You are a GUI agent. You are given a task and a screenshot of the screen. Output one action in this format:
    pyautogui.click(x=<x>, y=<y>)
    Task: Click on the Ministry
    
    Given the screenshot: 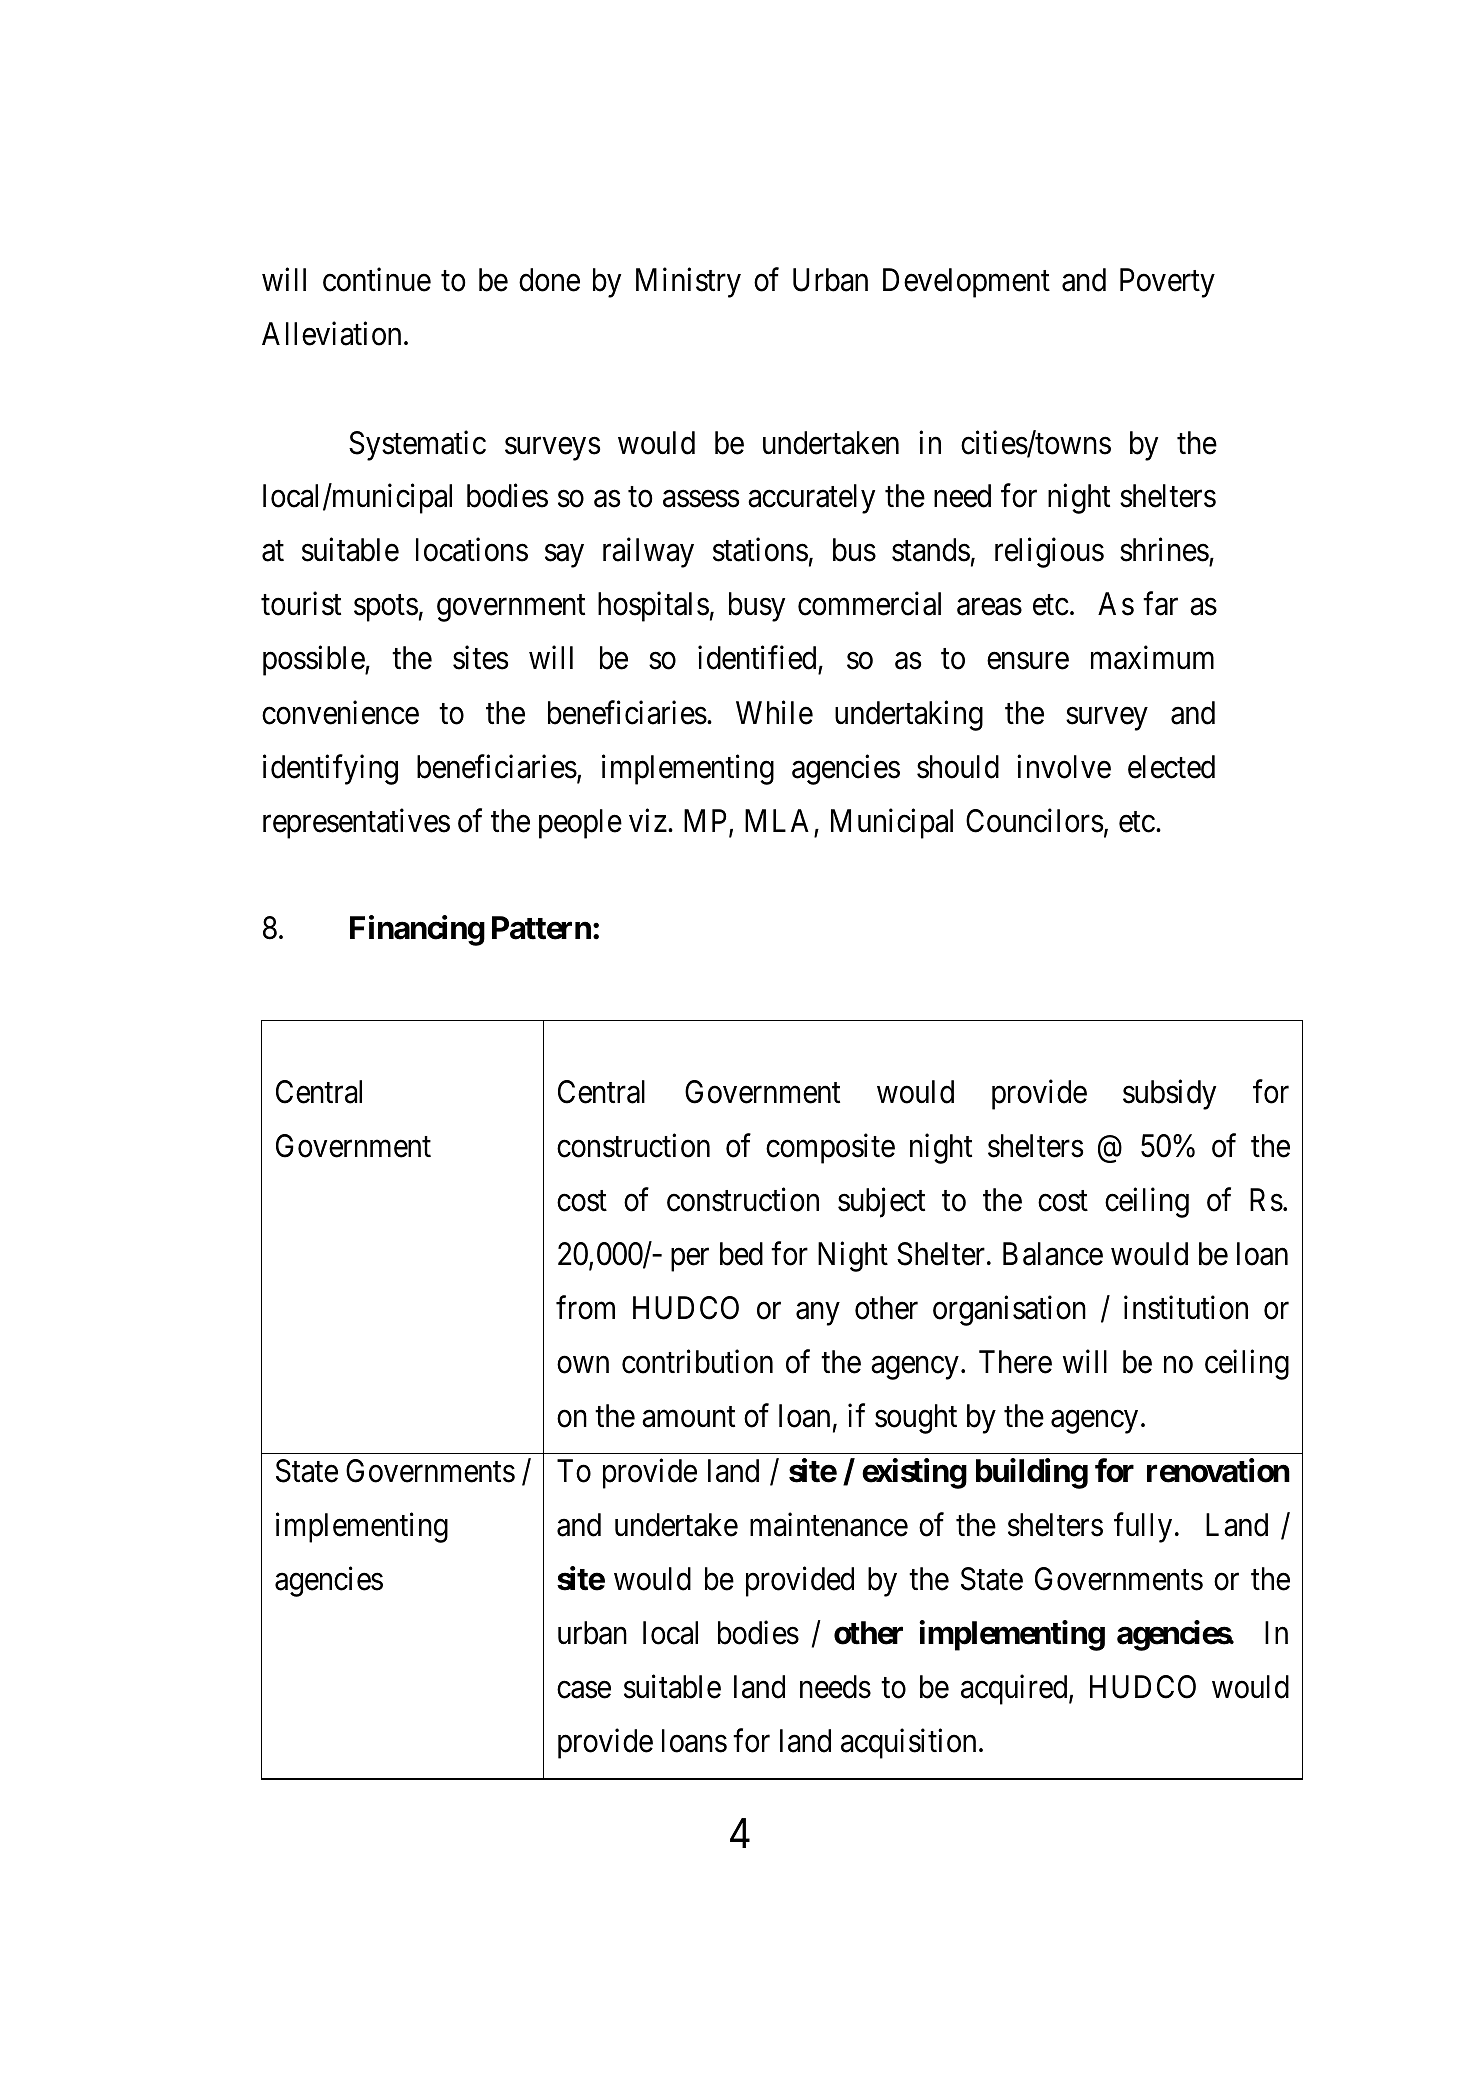 What is the action you would take?
    pyautogui.click(x=688, y=283)
